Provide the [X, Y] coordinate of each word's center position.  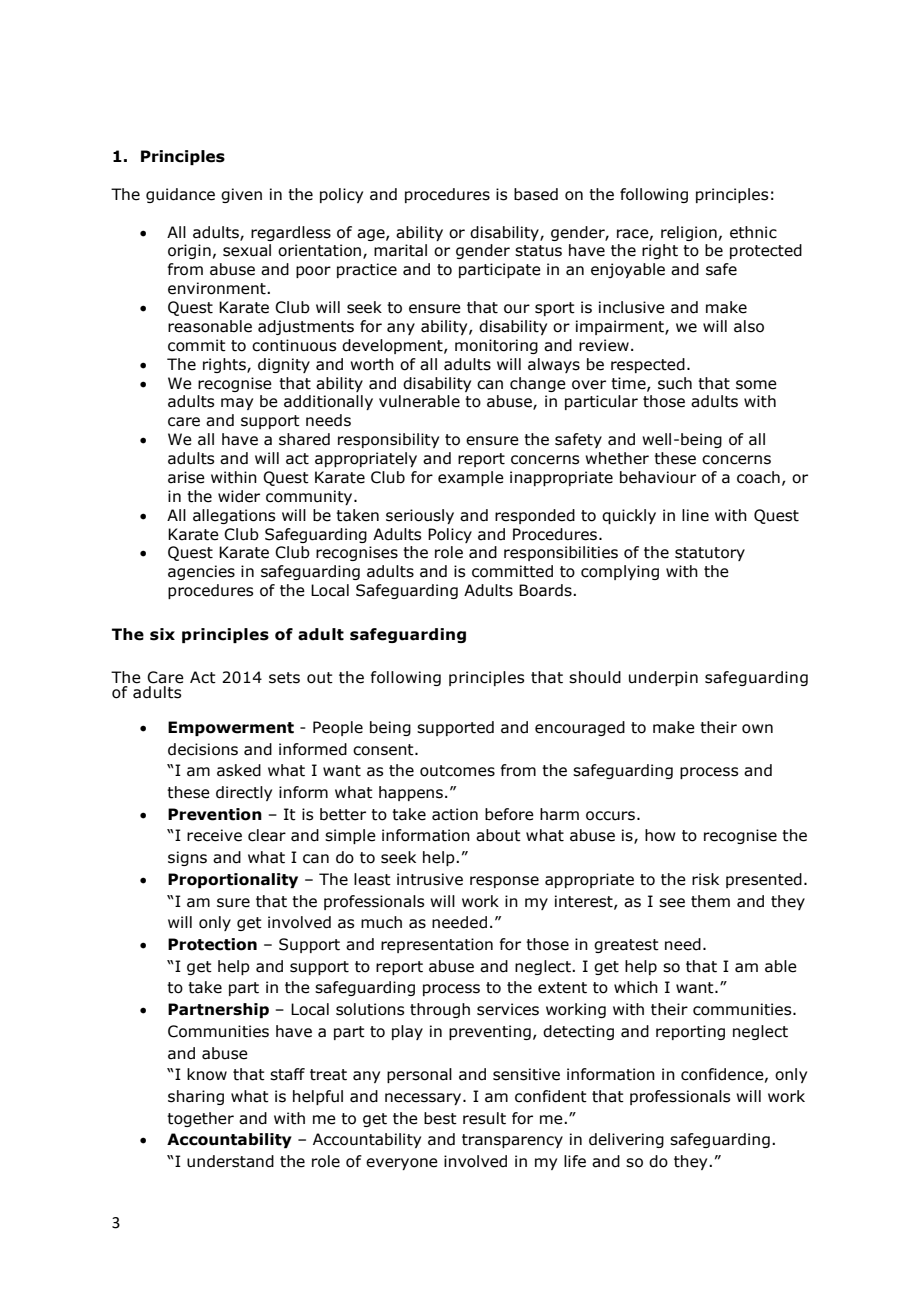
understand [230, 1161]
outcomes [457, 771]
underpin [663, 678]
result [484, 1118]
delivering [626, 1140]
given [241, 195]
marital [400, 250]
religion [689, 233]
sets [284, 678]
